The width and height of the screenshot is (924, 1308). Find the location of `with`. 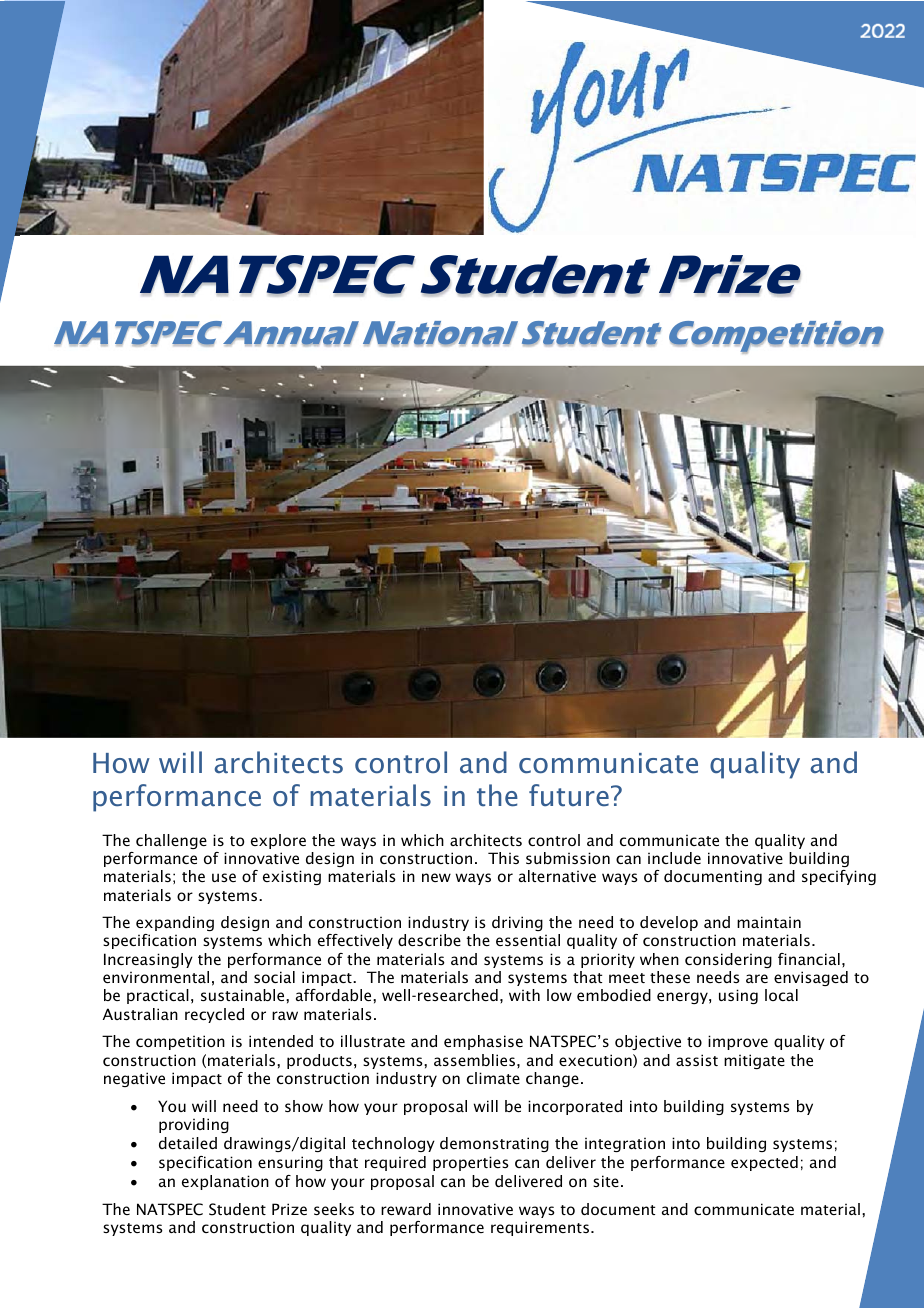

with is located at coordinates (524, 995).
